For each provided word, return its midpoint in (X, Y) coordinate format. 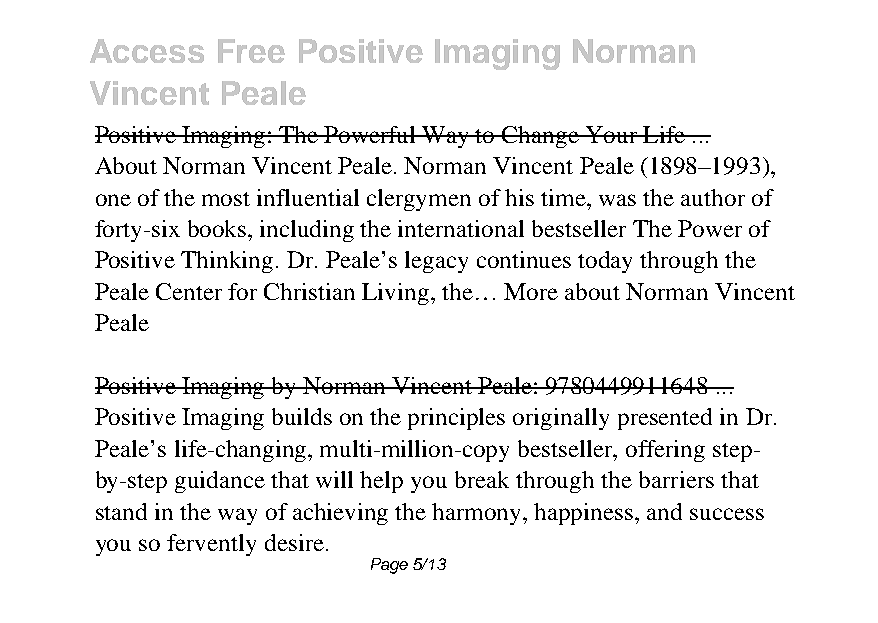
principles (456, 419)
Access (147, 51)
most (226, 199)
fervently (211, 545)
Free (251, 51)
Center (189, 291)
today (605, 262)
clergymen (419, 200)
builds (302, 416)
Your (611, 134)
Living (395, 294)
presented (665, 419)
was (617, 200)
